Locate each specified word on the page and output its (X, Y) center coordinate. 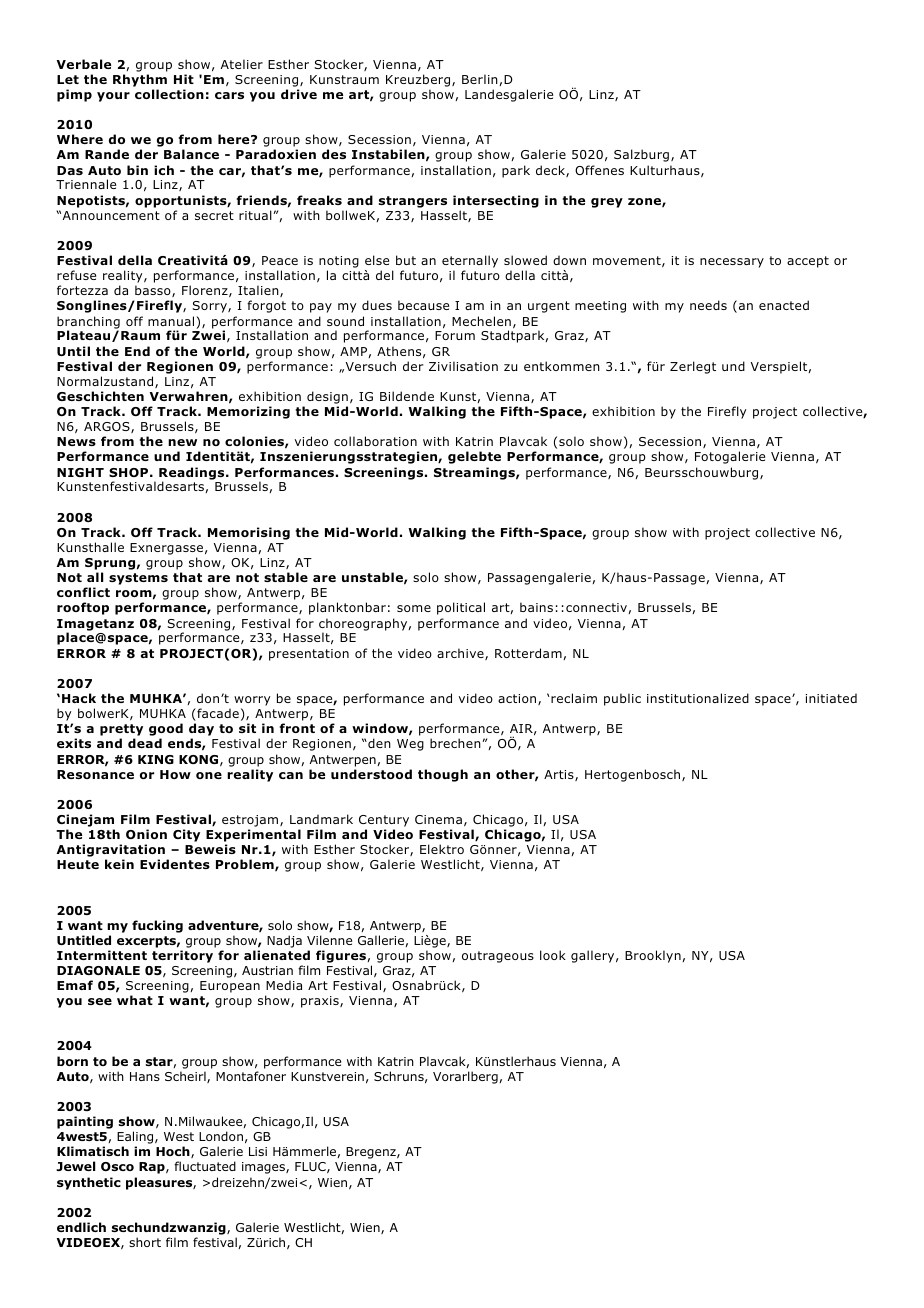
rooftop (83, 608)
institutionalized (698, 698)
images (264, 1168)
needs (708, 305)
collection (169, 94)
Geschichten (100, 396)
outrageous (498, 957)
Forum (455, 335)
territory (182, 956)
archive (461, 654)
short (145, 1242)
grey (607, 203)
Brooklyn (653, 956)
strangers (413, 202)
